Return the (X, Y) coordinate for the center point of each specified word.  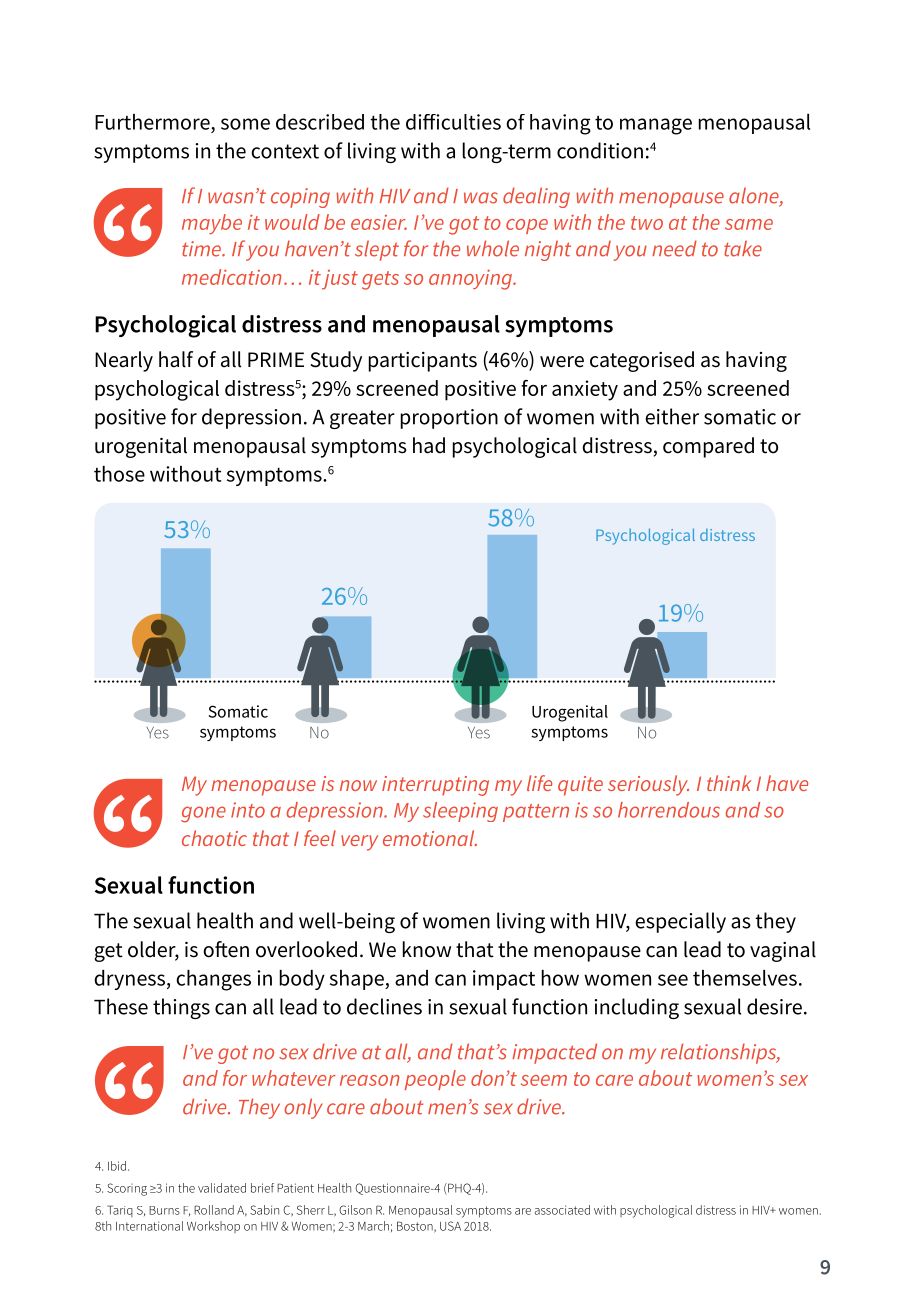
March (373, 1226)
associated (562, 1210)
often (226, 949)
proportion (449, 419)
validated (222, 1188)
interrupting (435, 786)
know (427, 949)
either (672, 416)
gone (203, 814)
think (729, 783)
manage (656, 126)
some (245, 124)
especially (680, 922)
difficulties (453, 122)
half (176, 359)
